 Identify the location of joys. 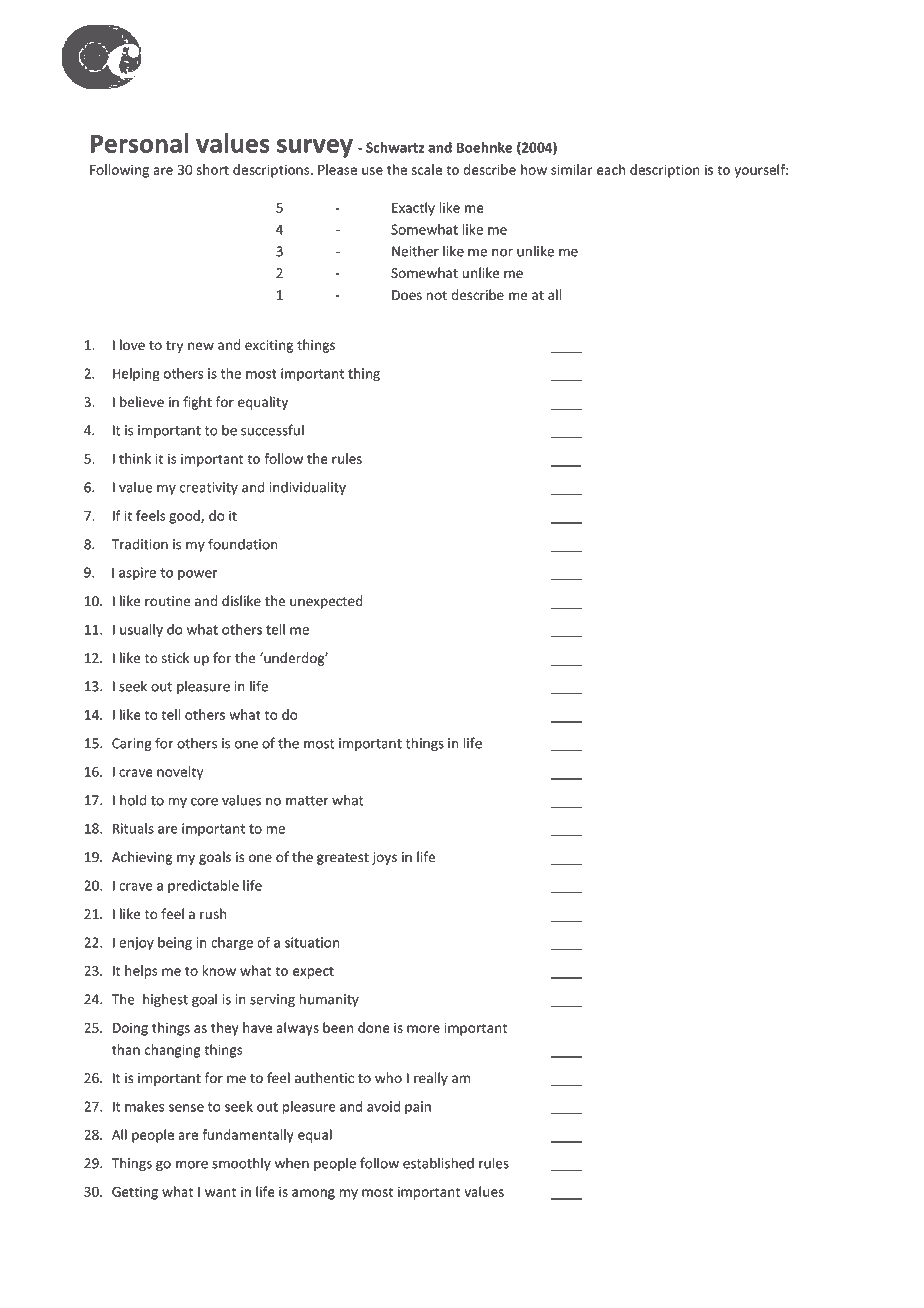
(384, 858).
